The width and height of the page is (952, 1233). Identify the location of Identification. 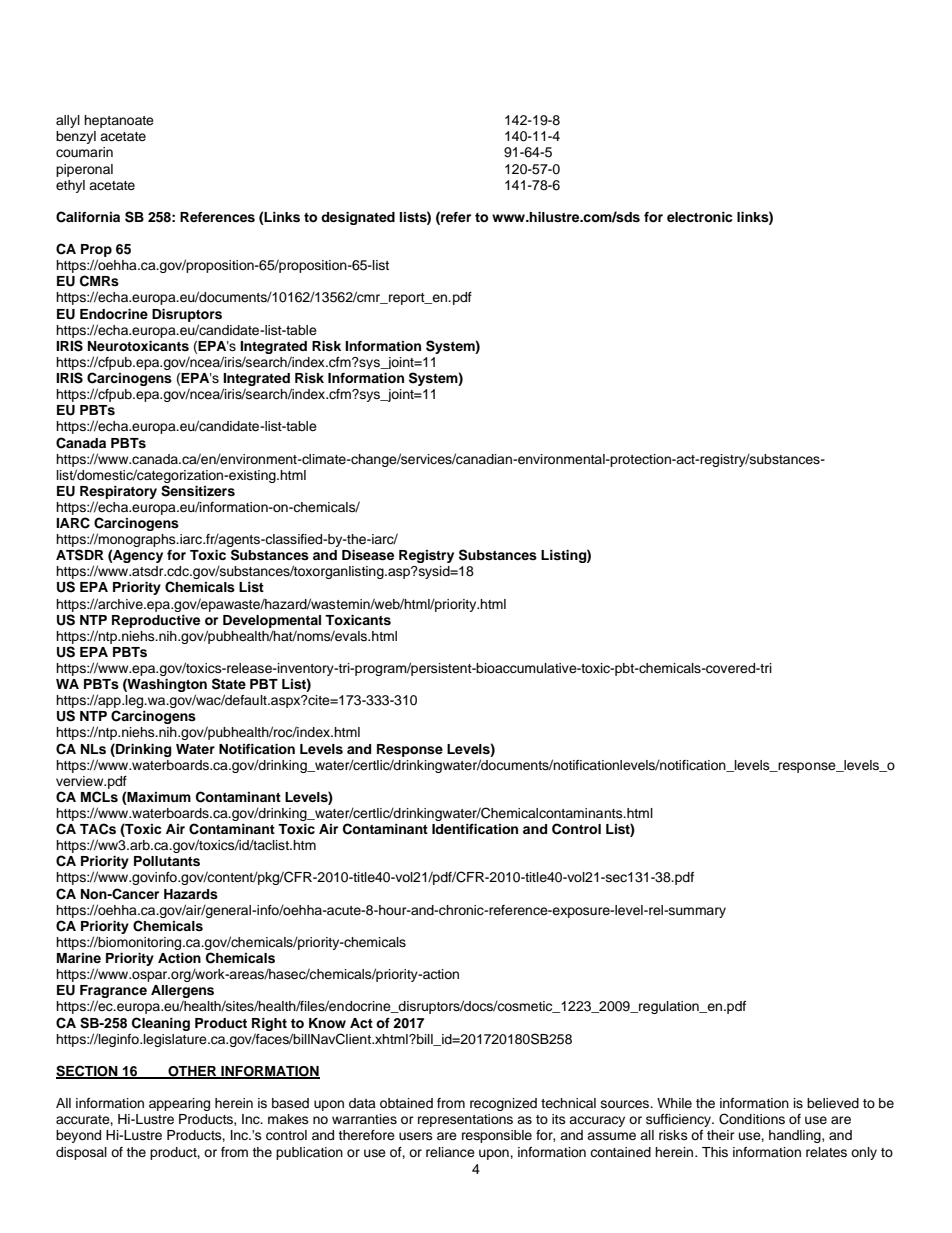
(475, 829).
